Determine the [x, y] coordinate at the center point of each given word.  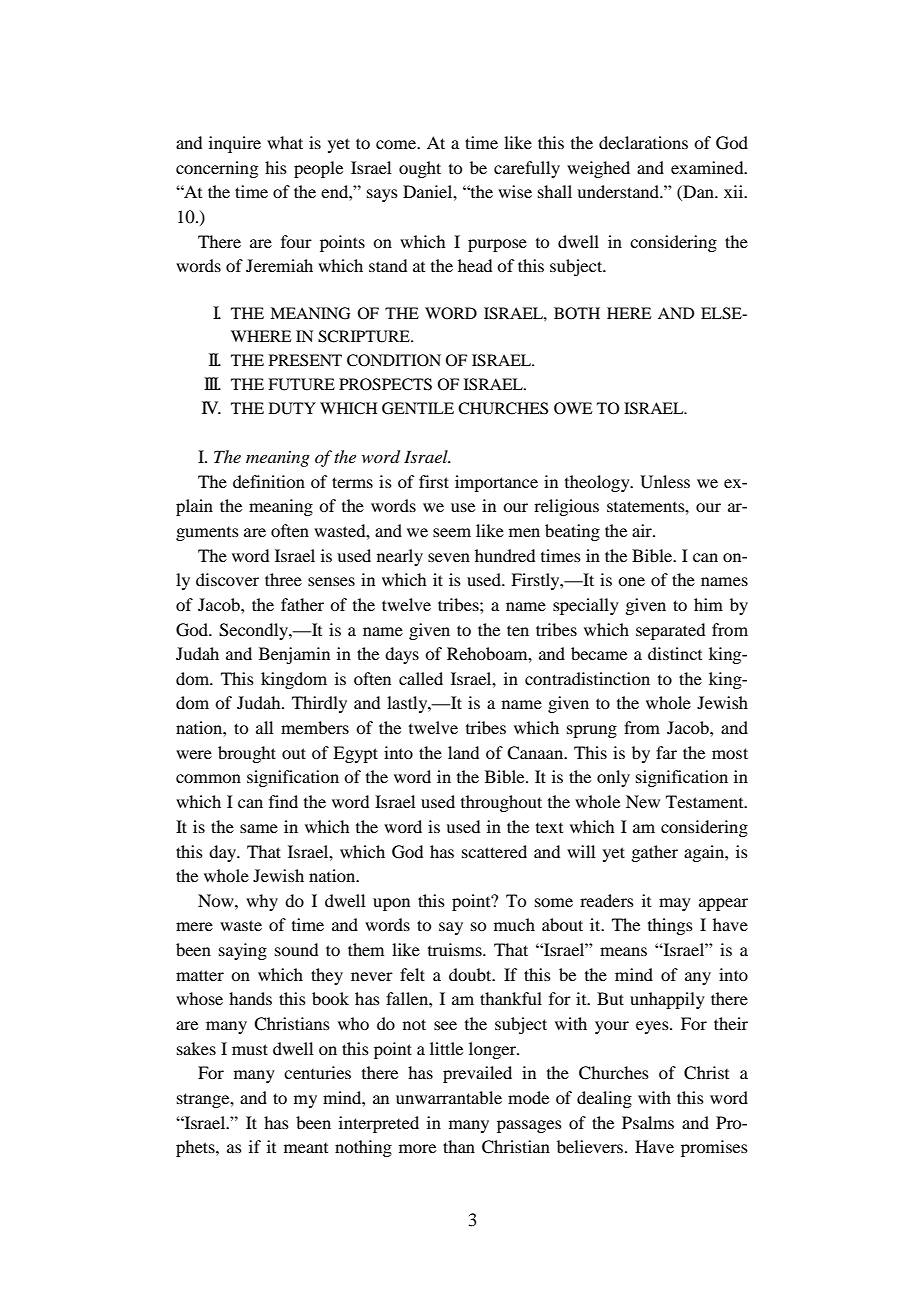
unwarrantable [449, 1097]
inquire [235, 144]
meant [306, 1148]
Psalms [648, 1122]
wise [515, 191]
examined [708, 167]
